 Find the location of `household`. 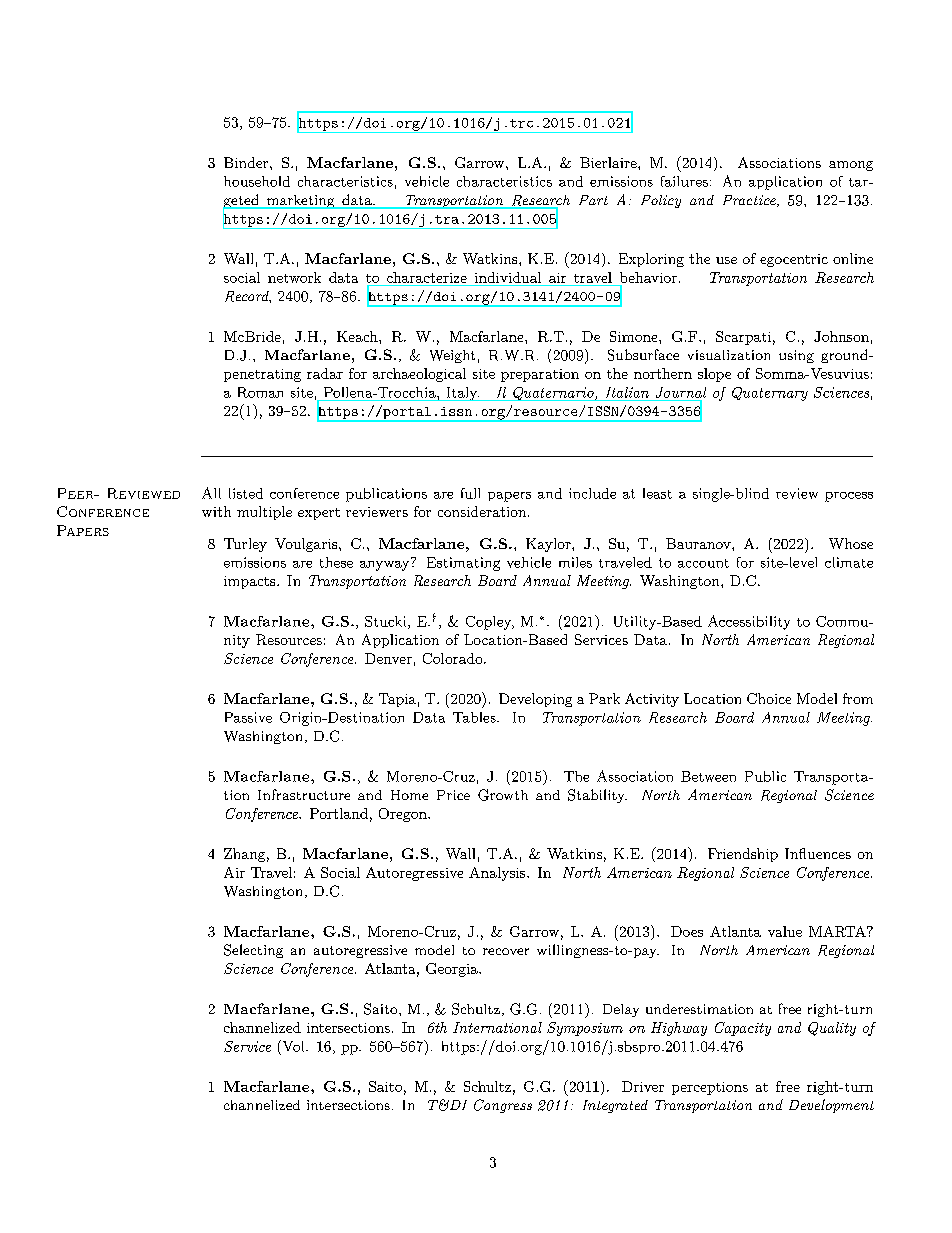

household is located at coordinates (257, 181).
